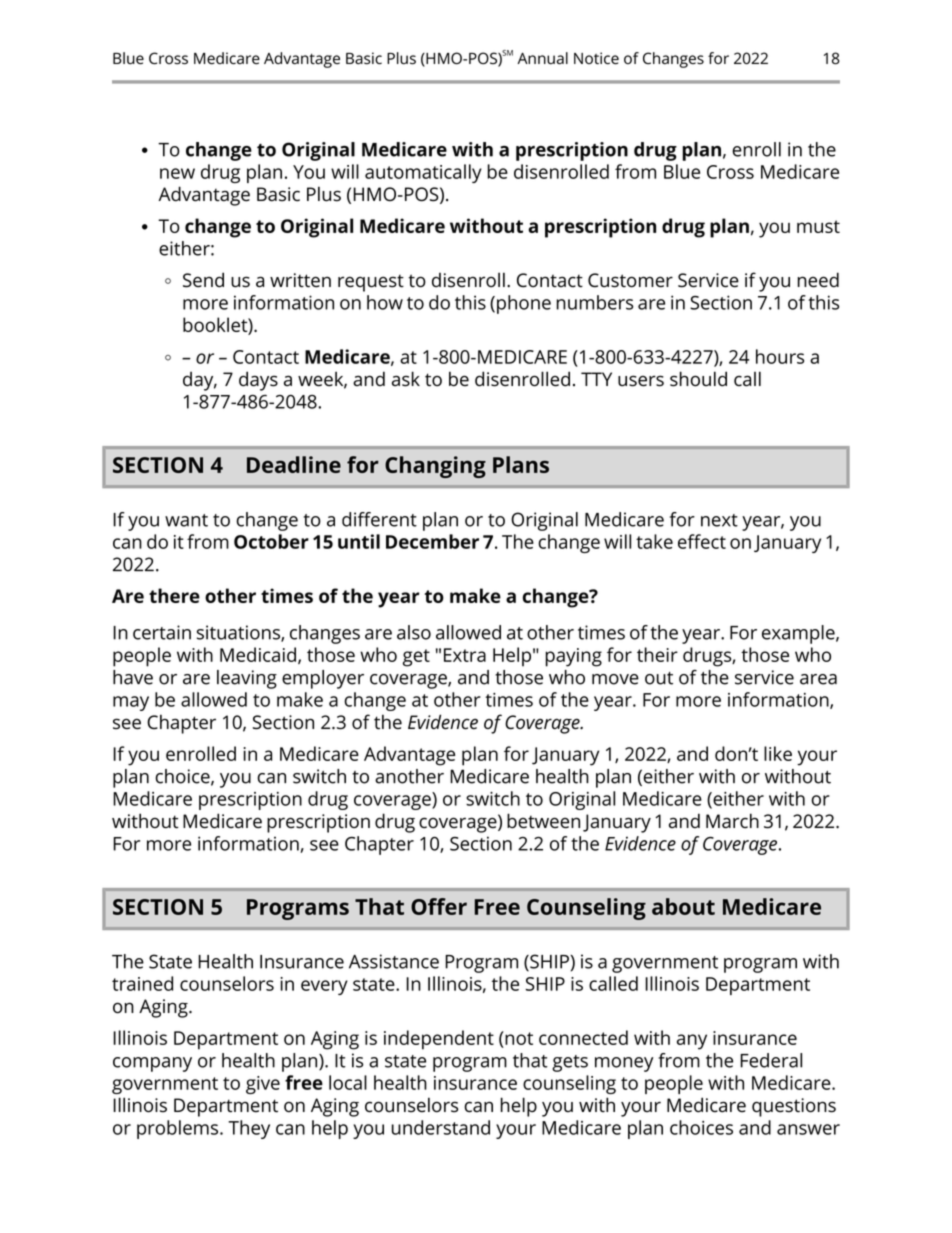 This screenshot has width=952, height=1233. Describe the element at coordinates (174, 595) in the screenshot. I see `there` at that location.
